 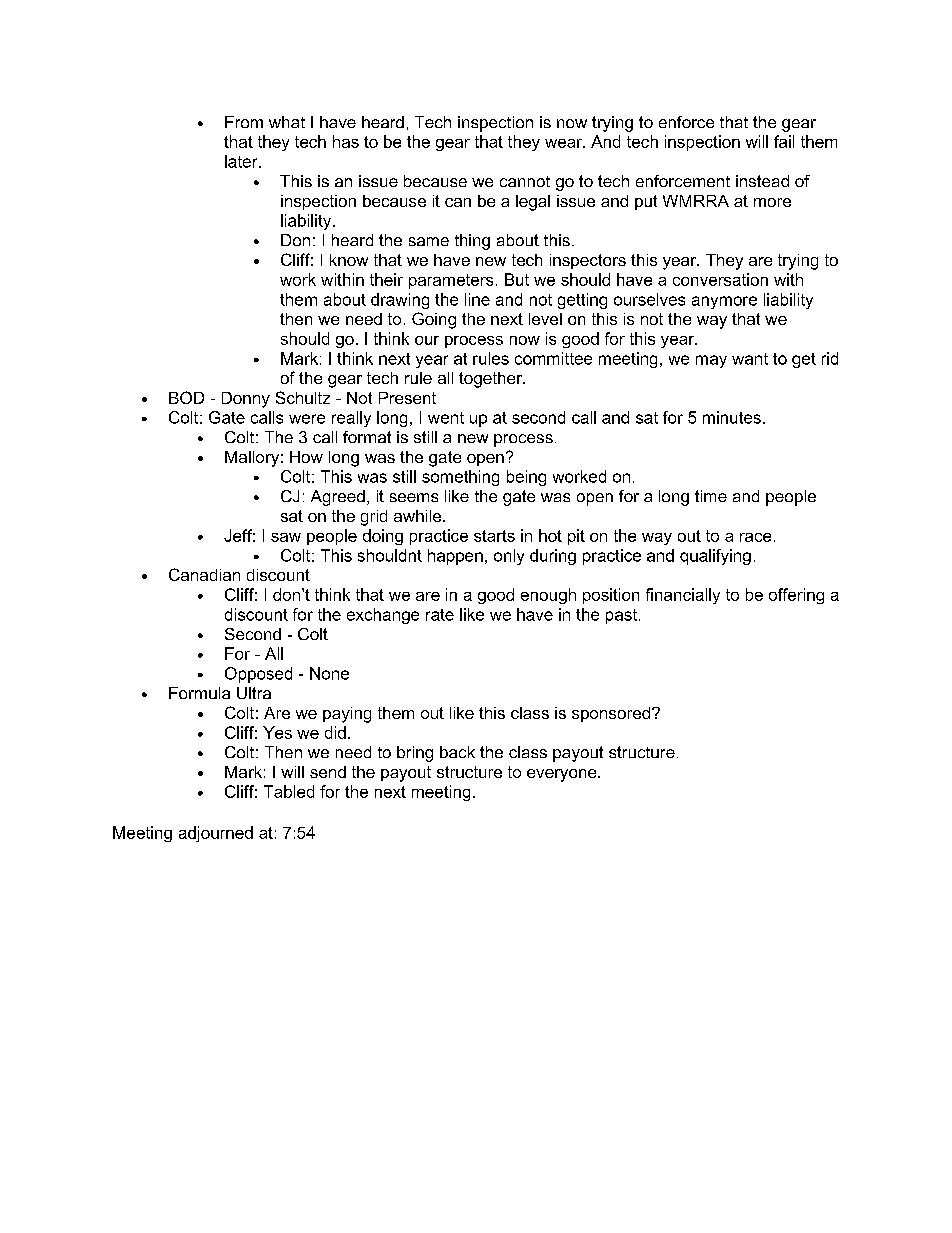 What do you see at coordinates (242, 161) in the page?
I see `later` at bounding box center [242, 161].
